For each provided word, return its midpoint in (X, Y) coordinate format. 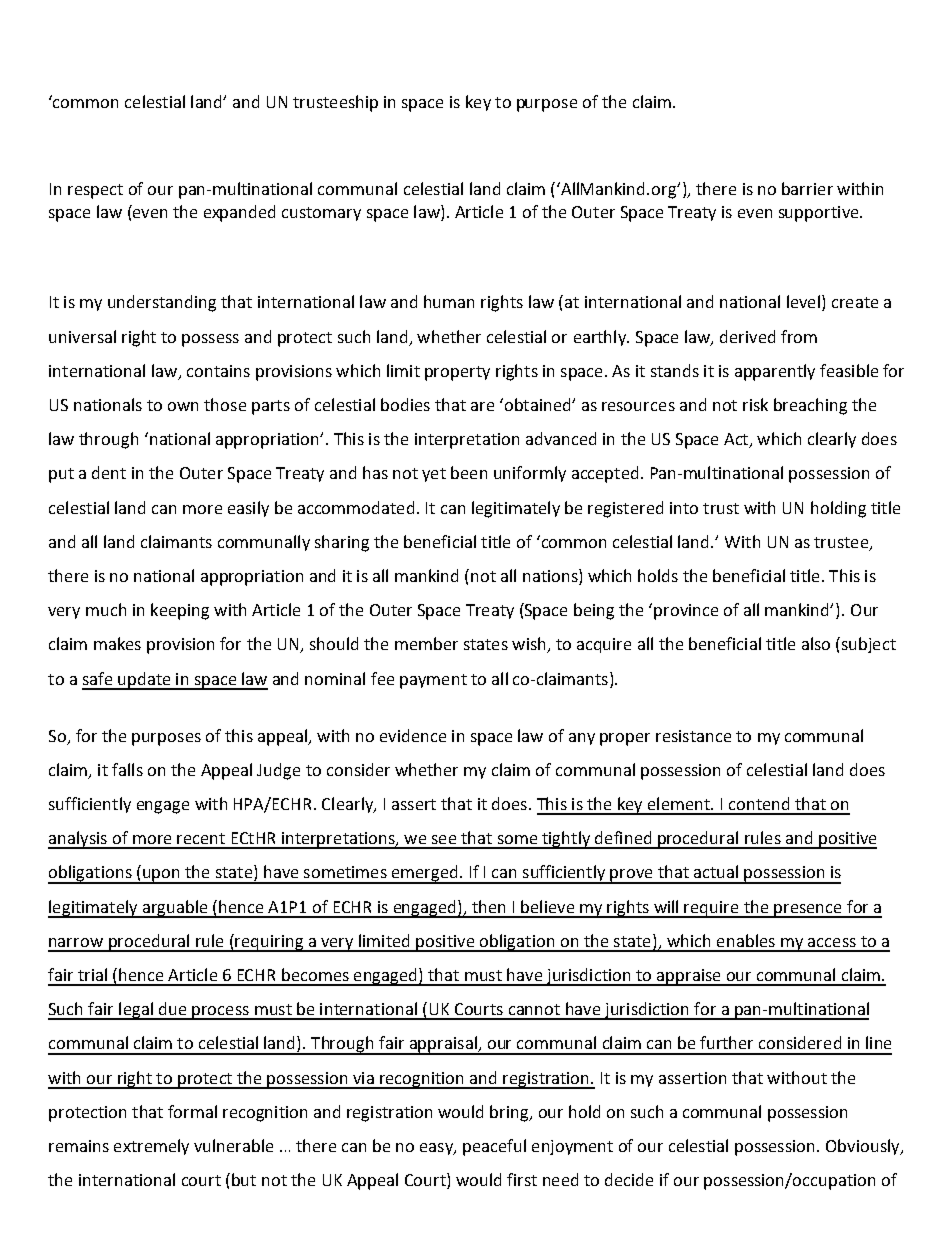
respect (95, 191)
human (449, 301)
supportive (820, 214)
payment (433, 681)
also (816, 643)
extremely (151, 1147)
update (144, 681)
